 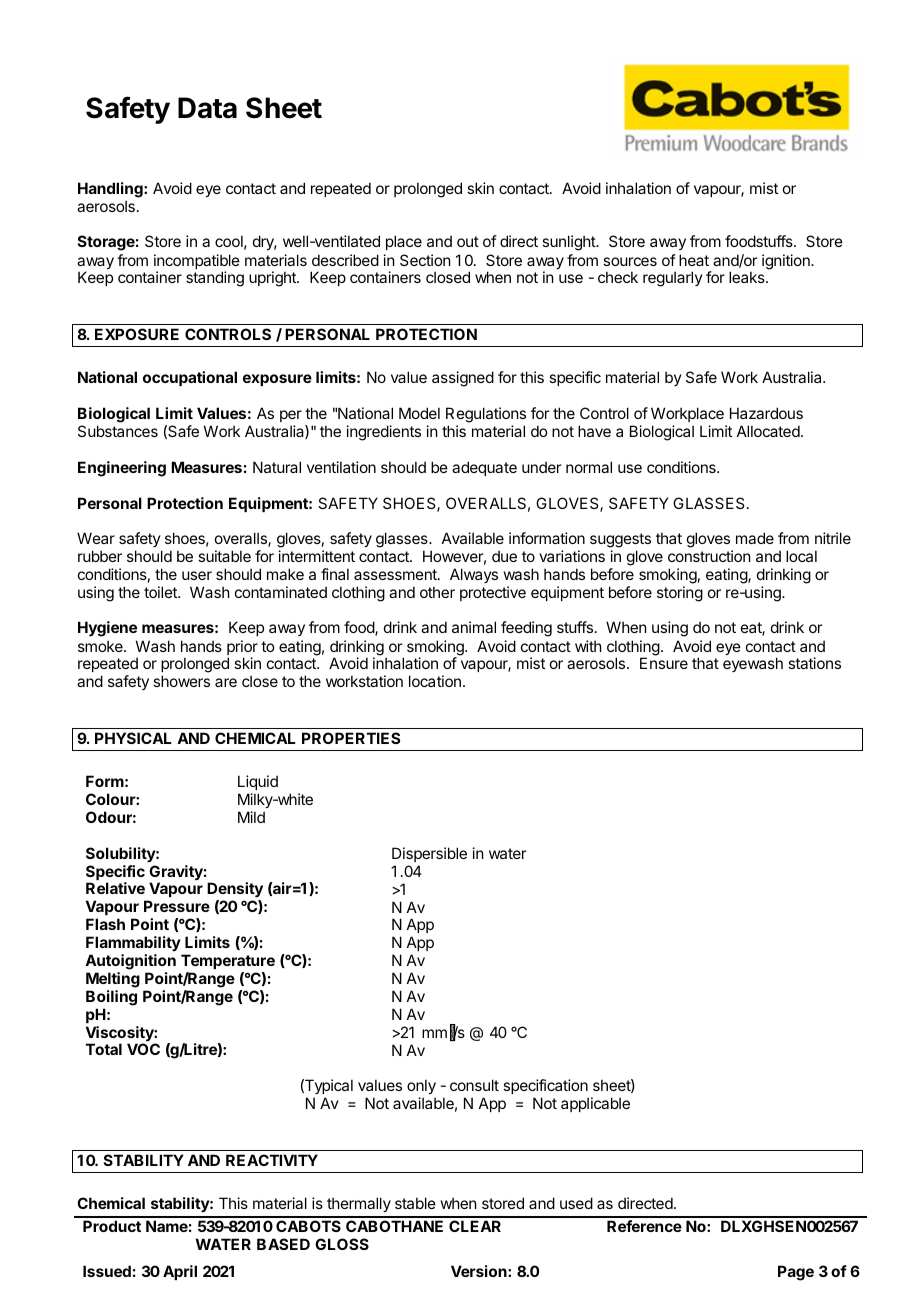 I want to click on consult, so click(x=474, y=1085).
